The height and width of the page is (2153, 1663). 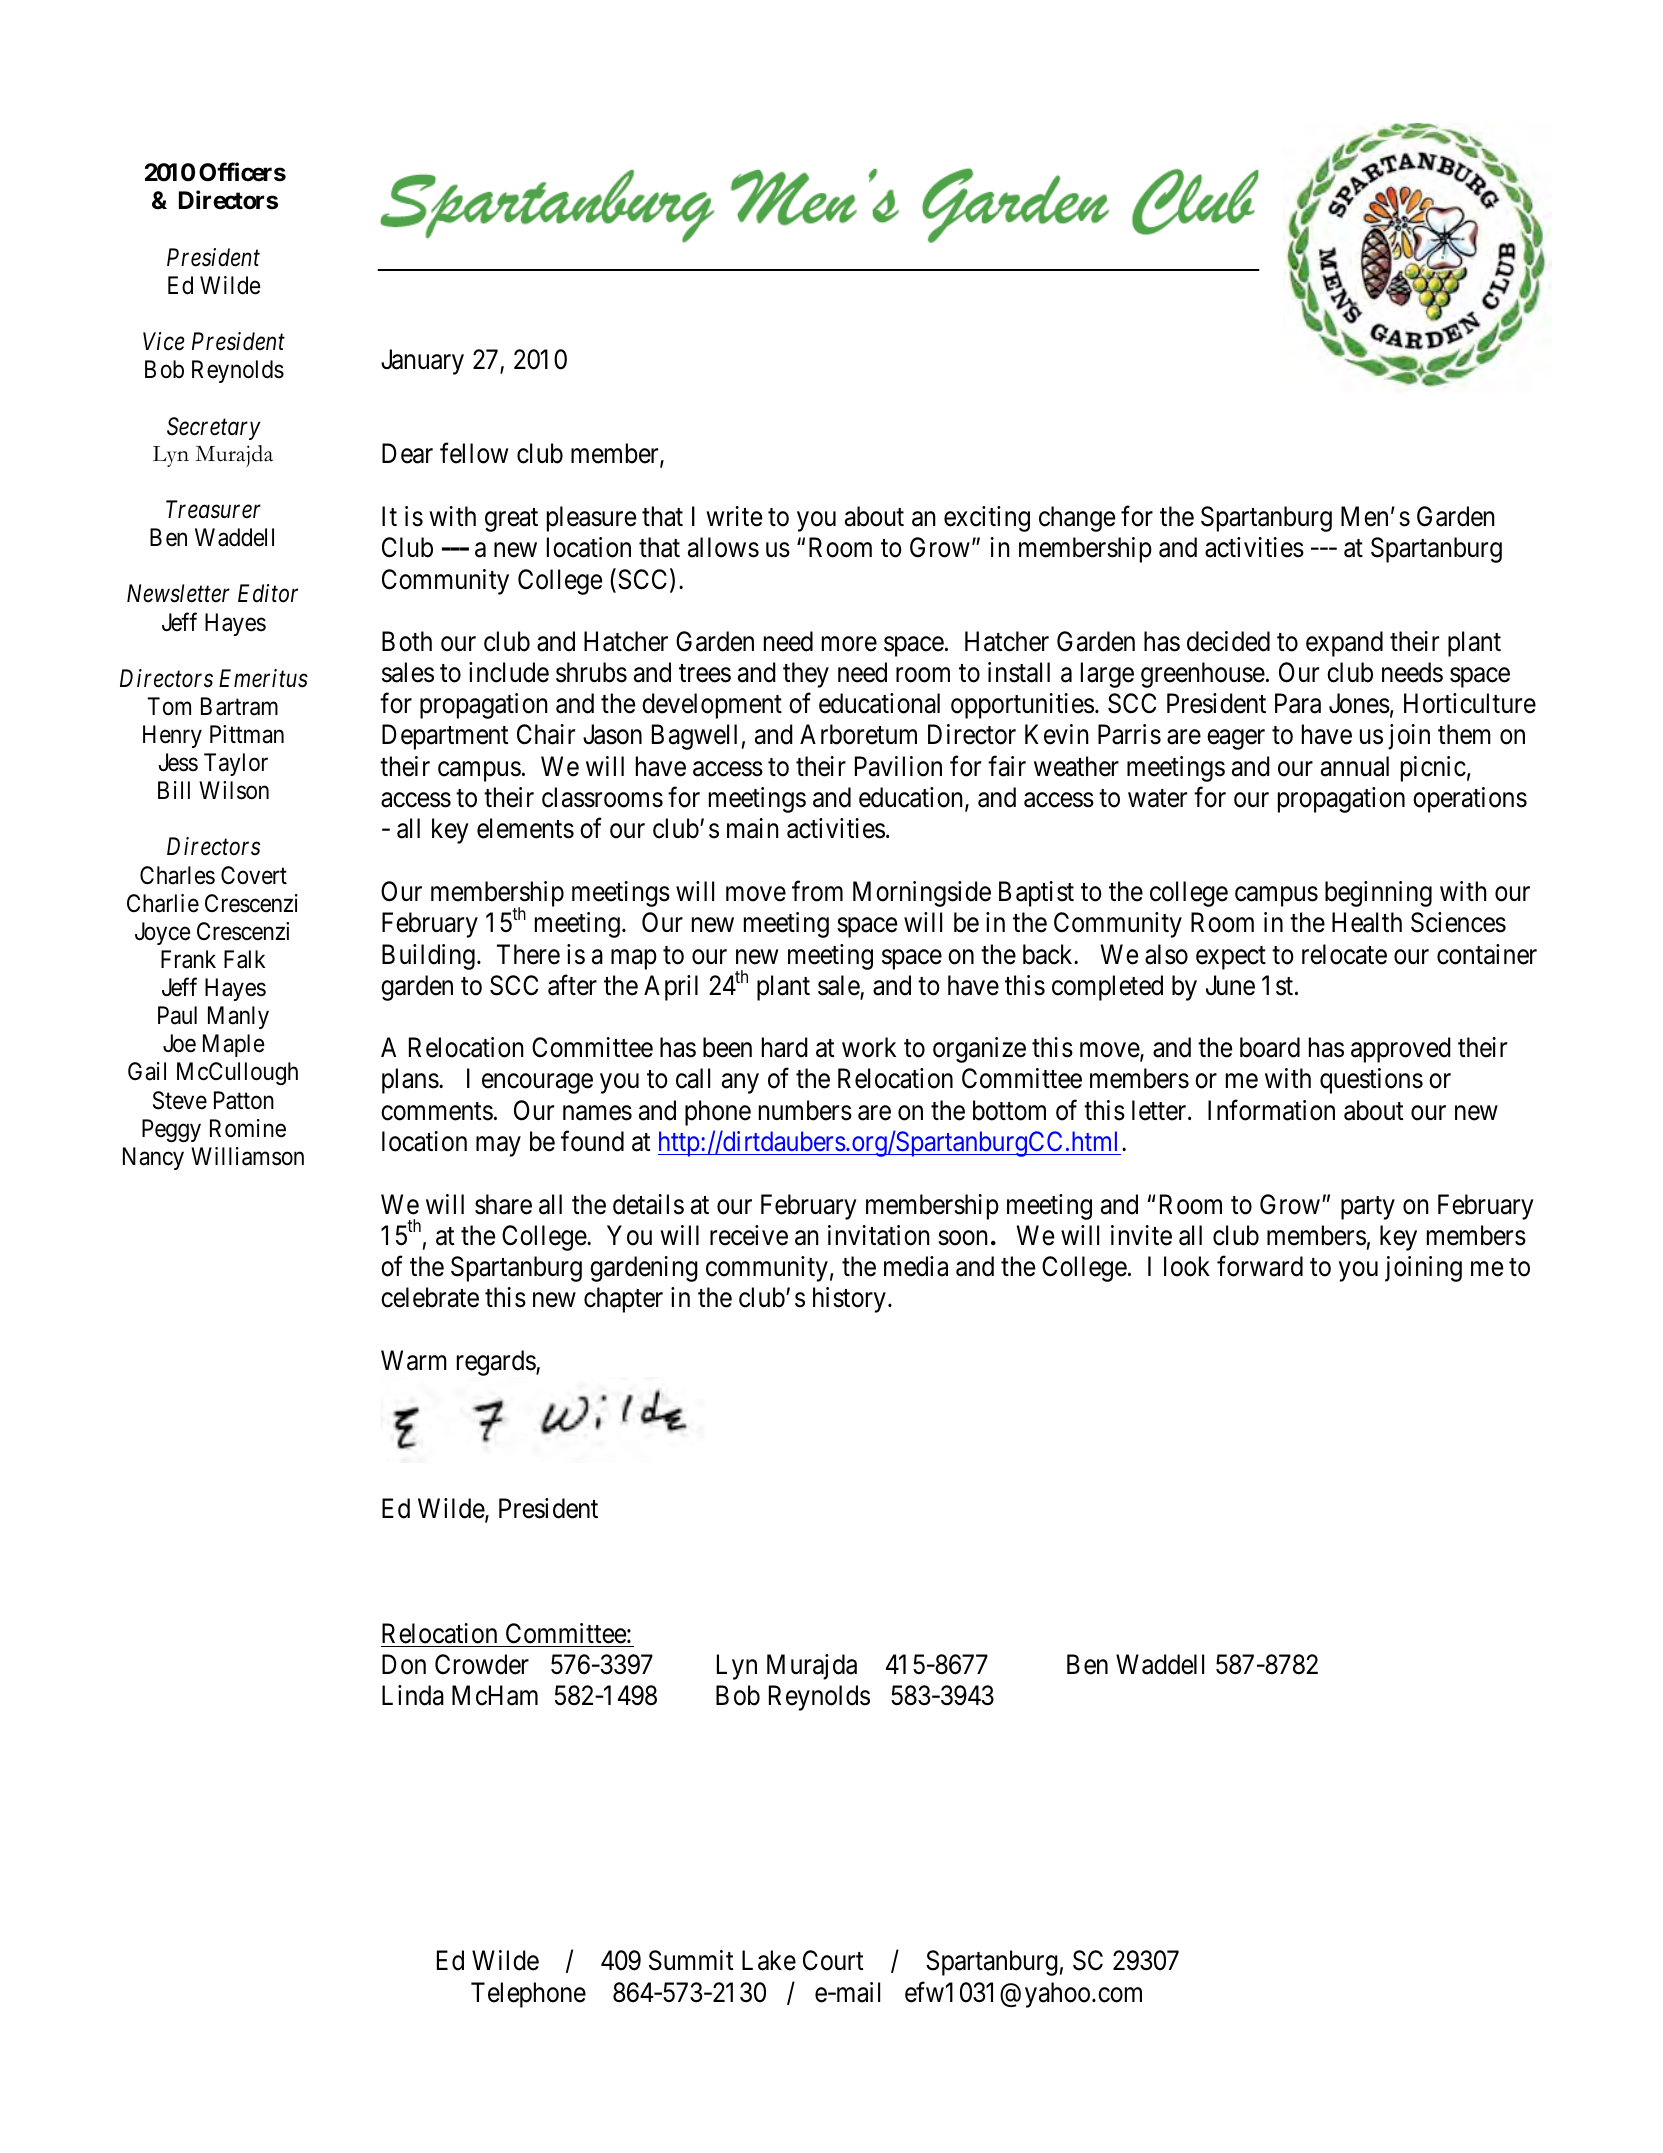 I want to click on Information, so click(x=1271, y=1110).
